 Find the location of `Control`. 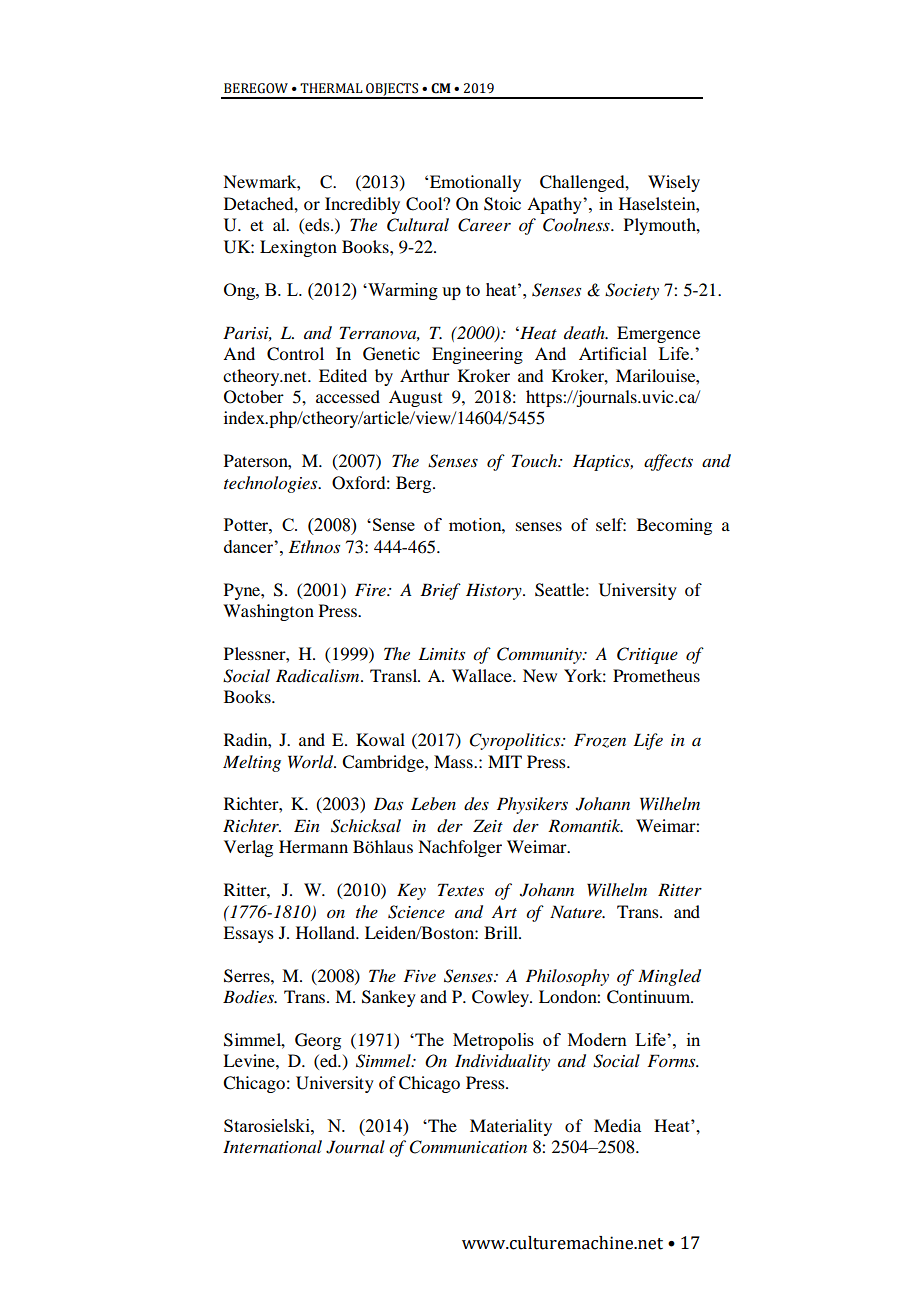

Control is located at coordinates (295, 354).
